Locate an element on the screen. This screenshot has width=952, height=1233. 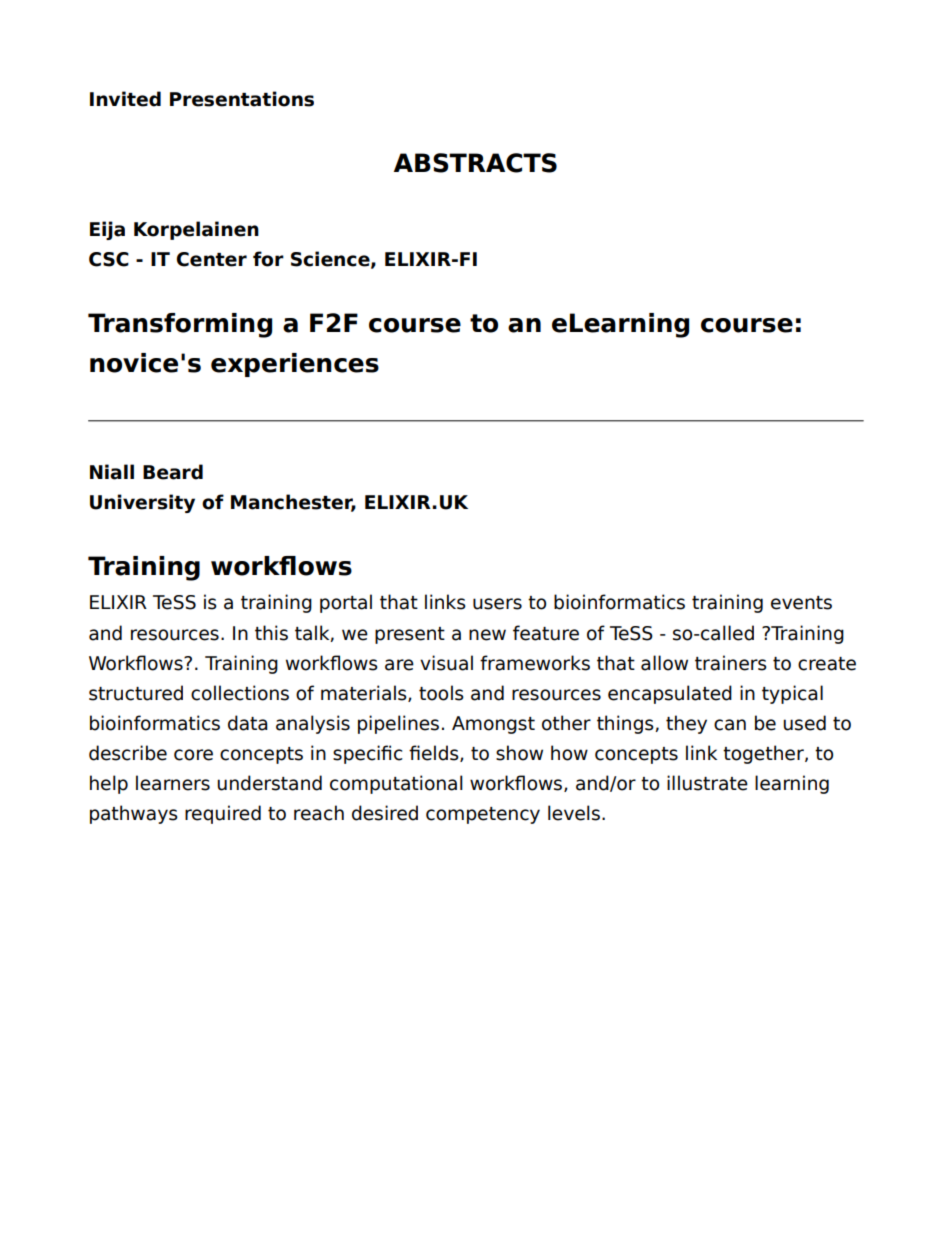
trainers is located at coordinates (731, 663).
